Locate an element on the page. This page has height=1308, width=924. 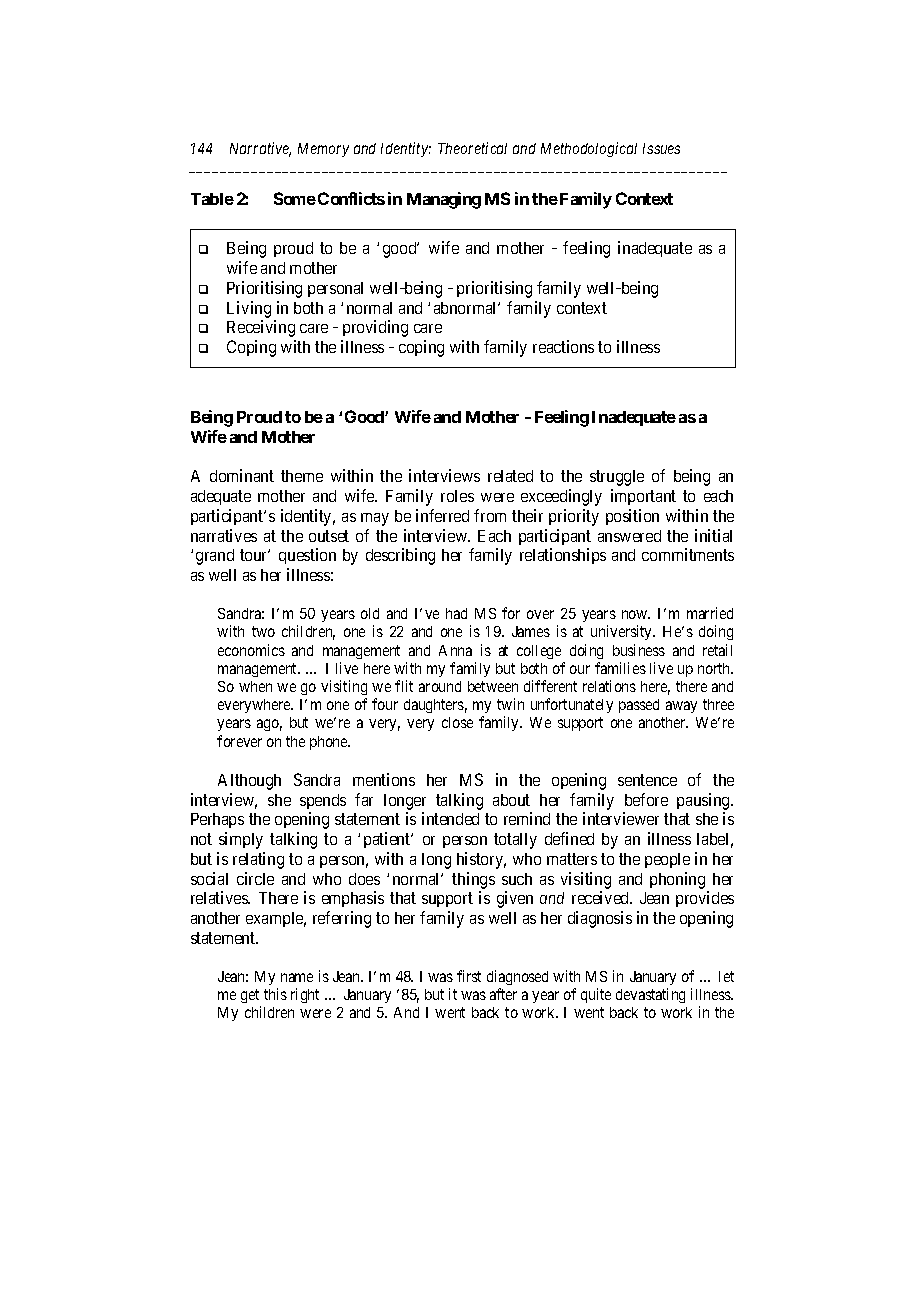
struggle is located at coordinates (617, 478).
